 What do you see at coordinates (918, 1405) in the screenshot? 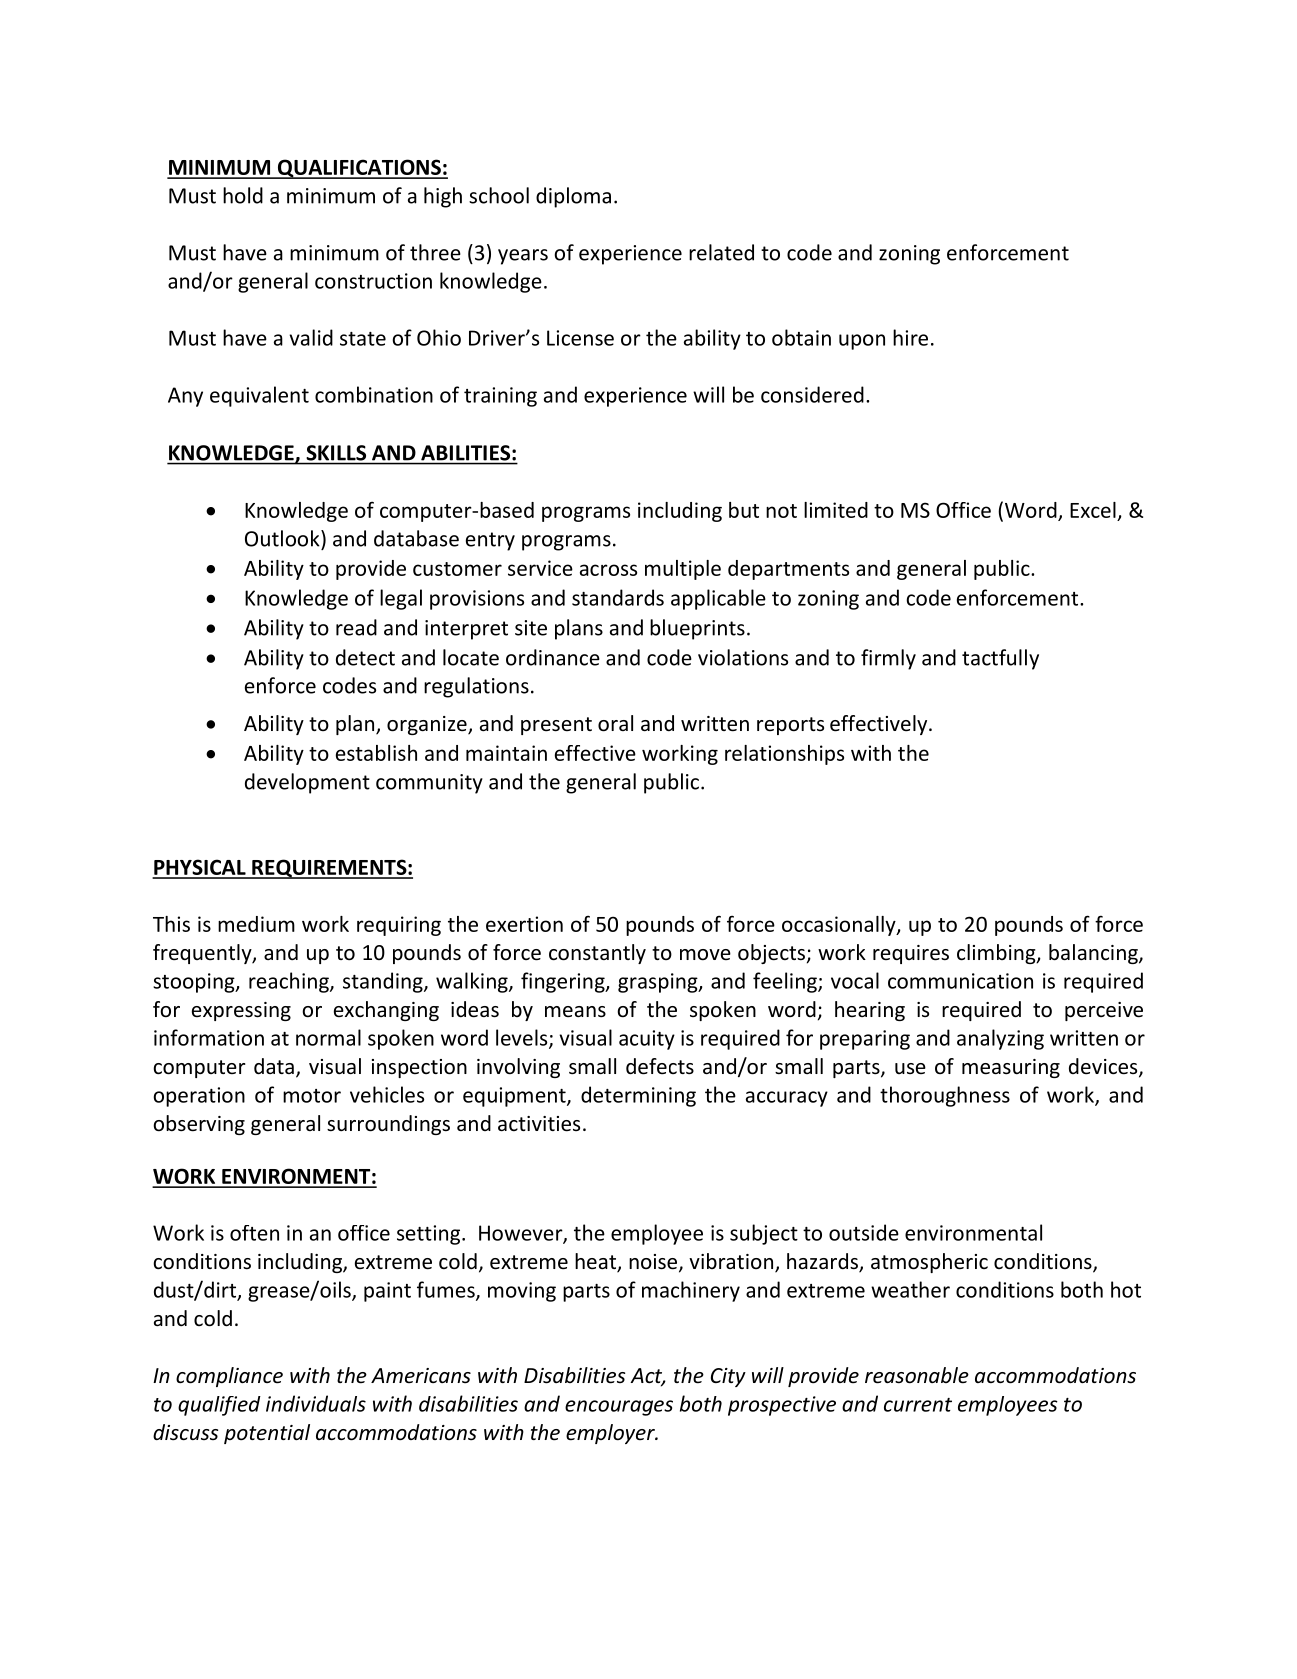
I see `current` at bounding box center [918, 1405].
